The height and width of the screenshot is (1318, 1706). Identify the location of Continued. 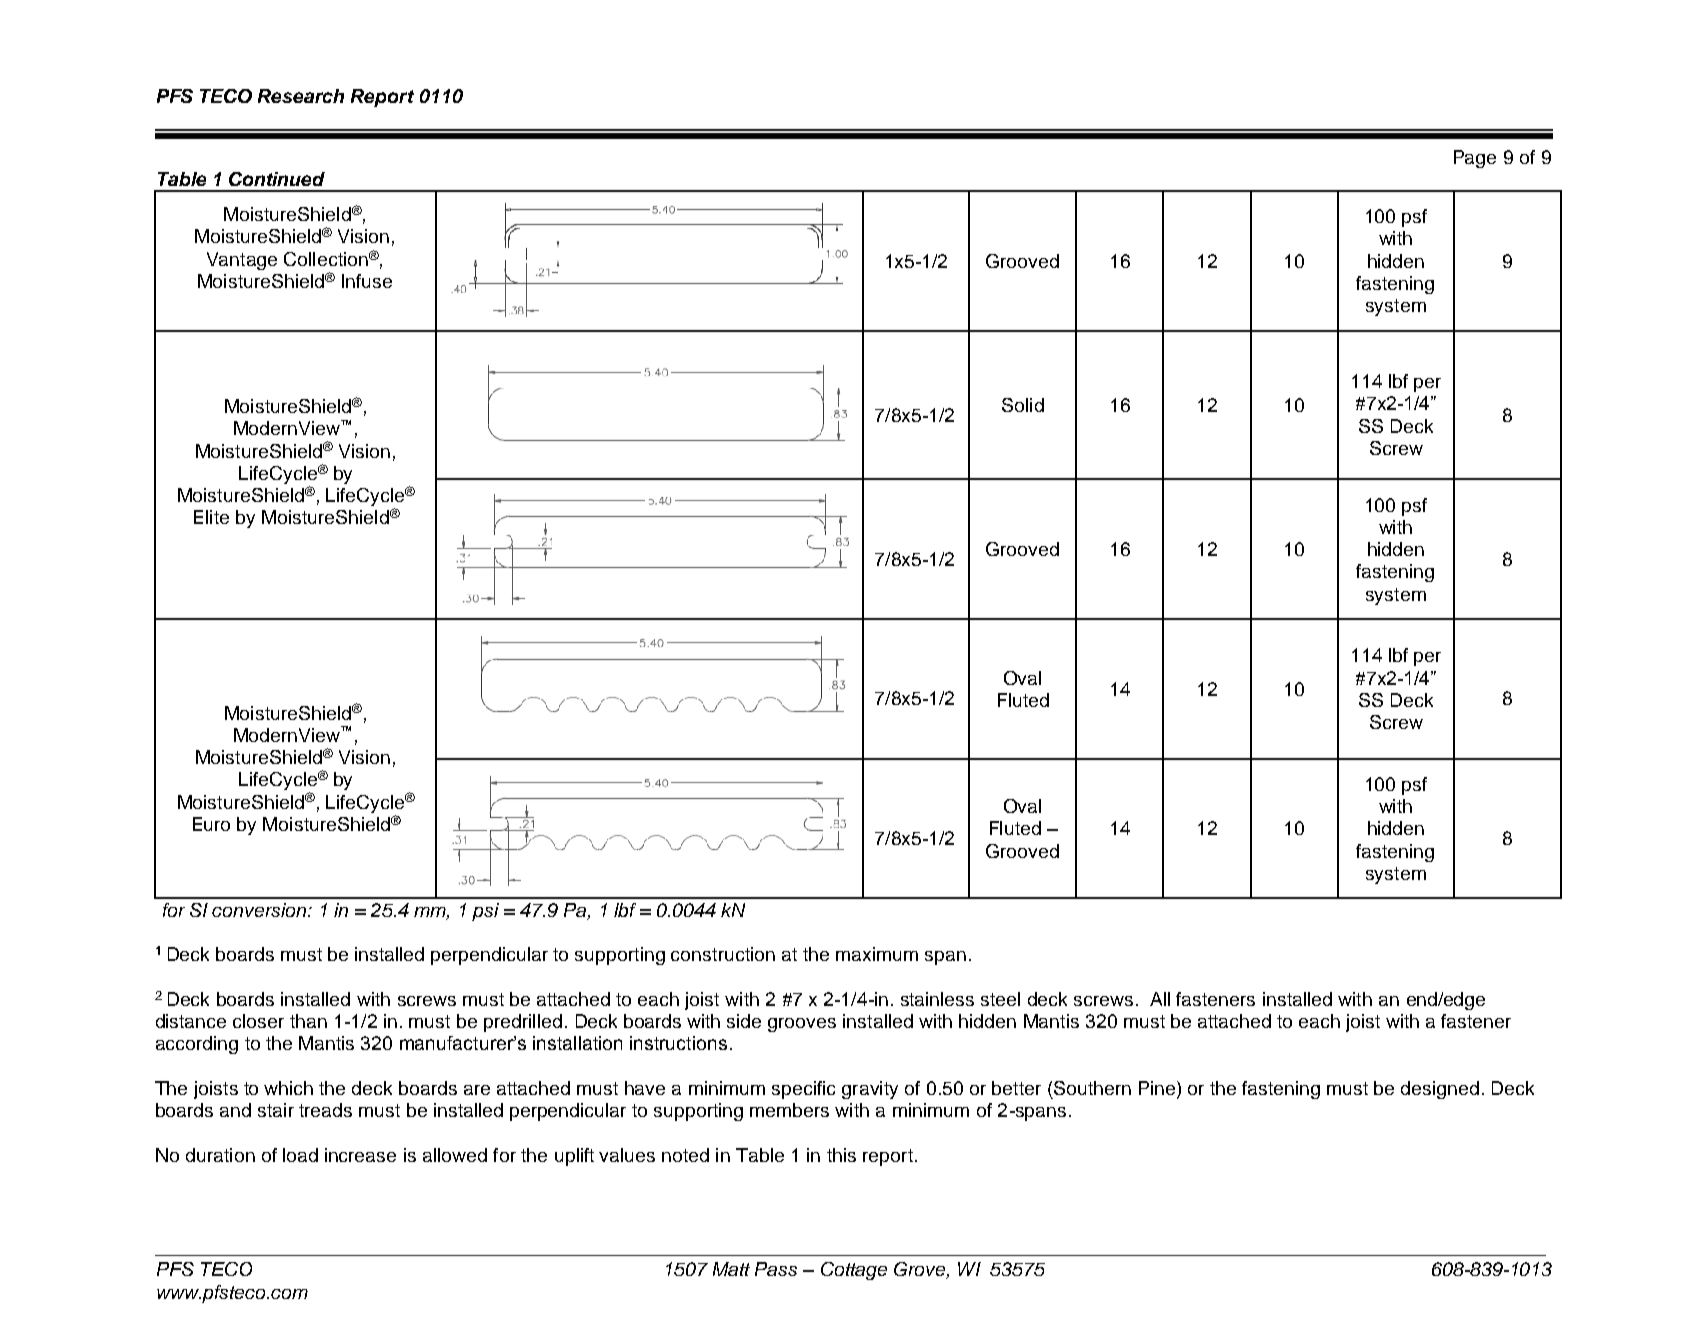
(277, 179).
